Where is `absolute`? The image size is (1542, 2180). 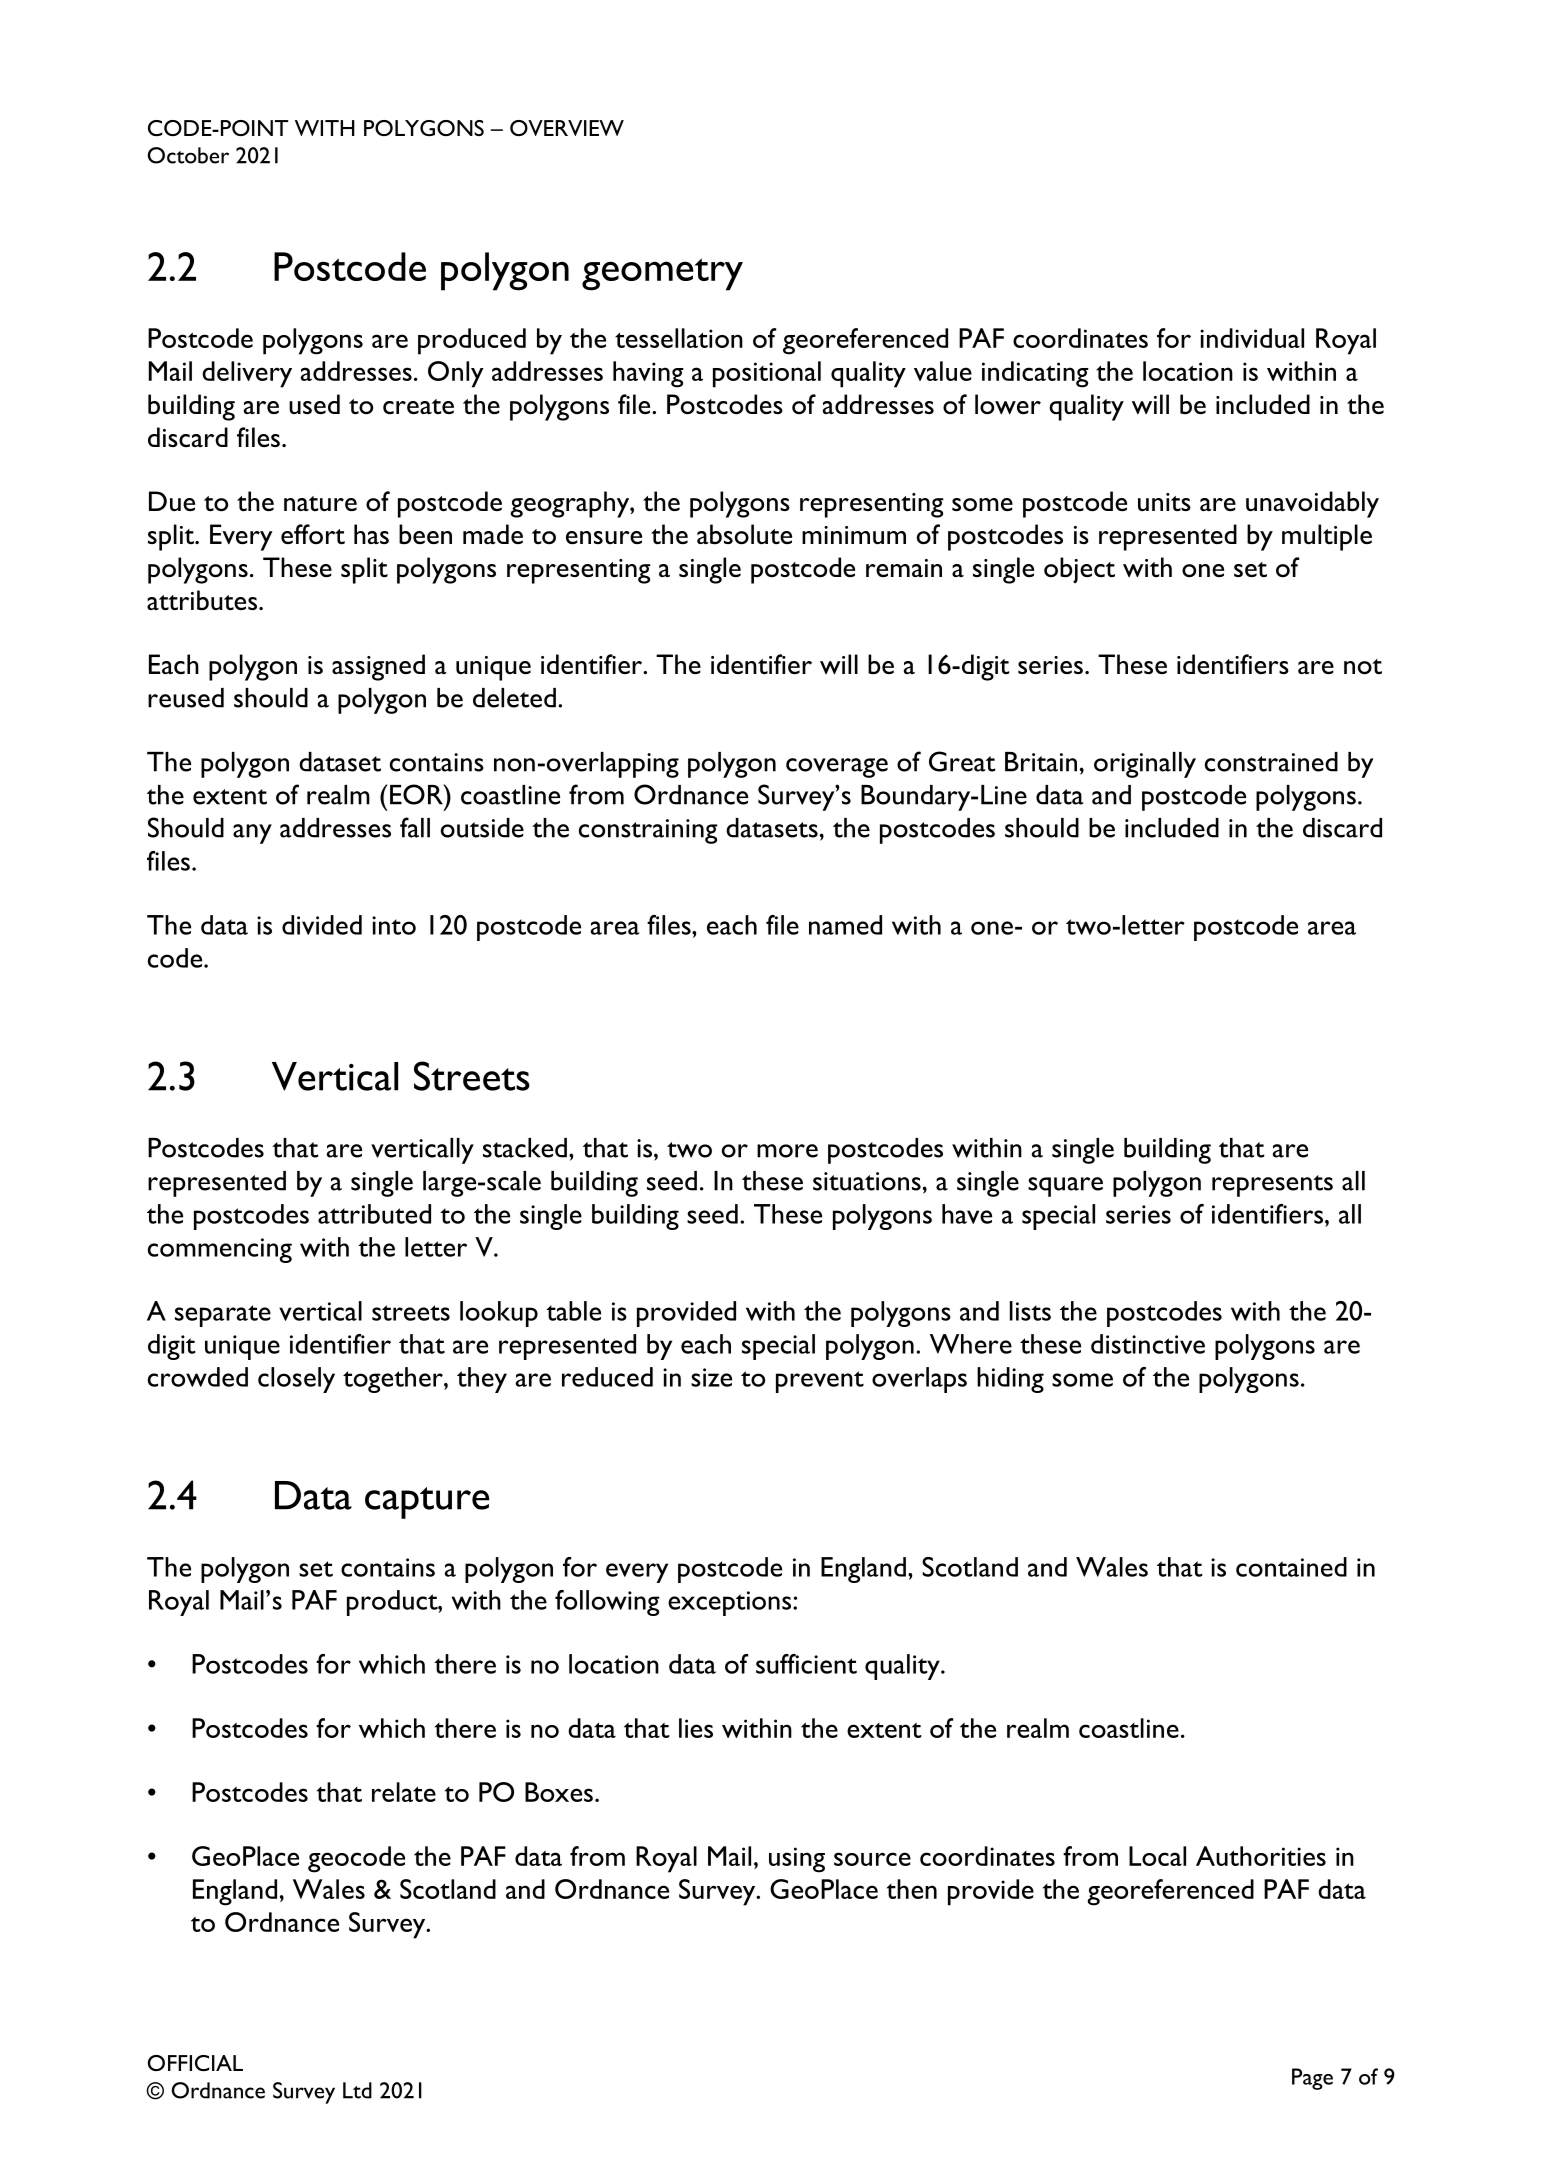
absolute is located at coordinates (744, 534).
